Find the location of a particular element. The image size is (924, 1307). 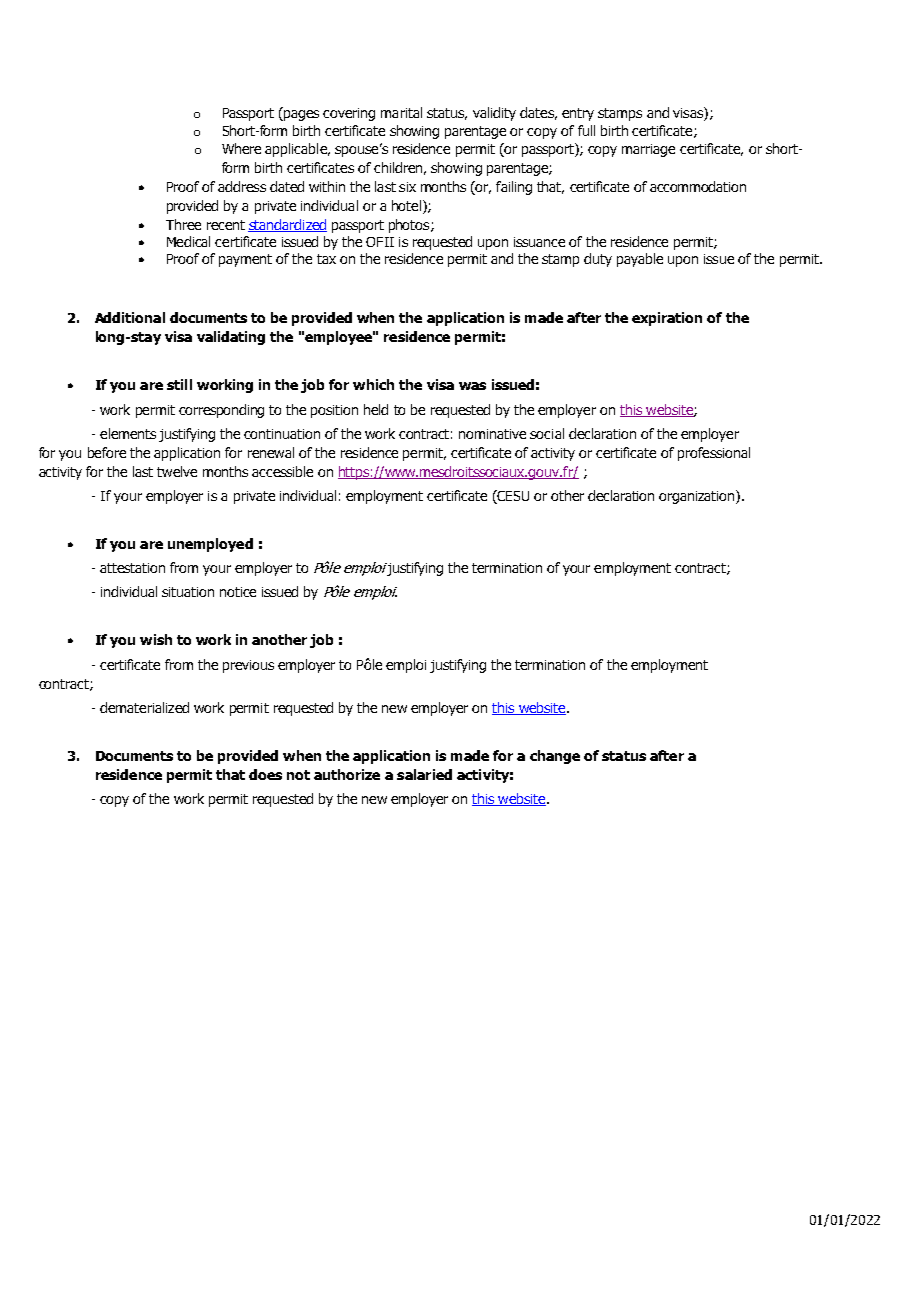

marriage is located at coordinates (648, 150).
